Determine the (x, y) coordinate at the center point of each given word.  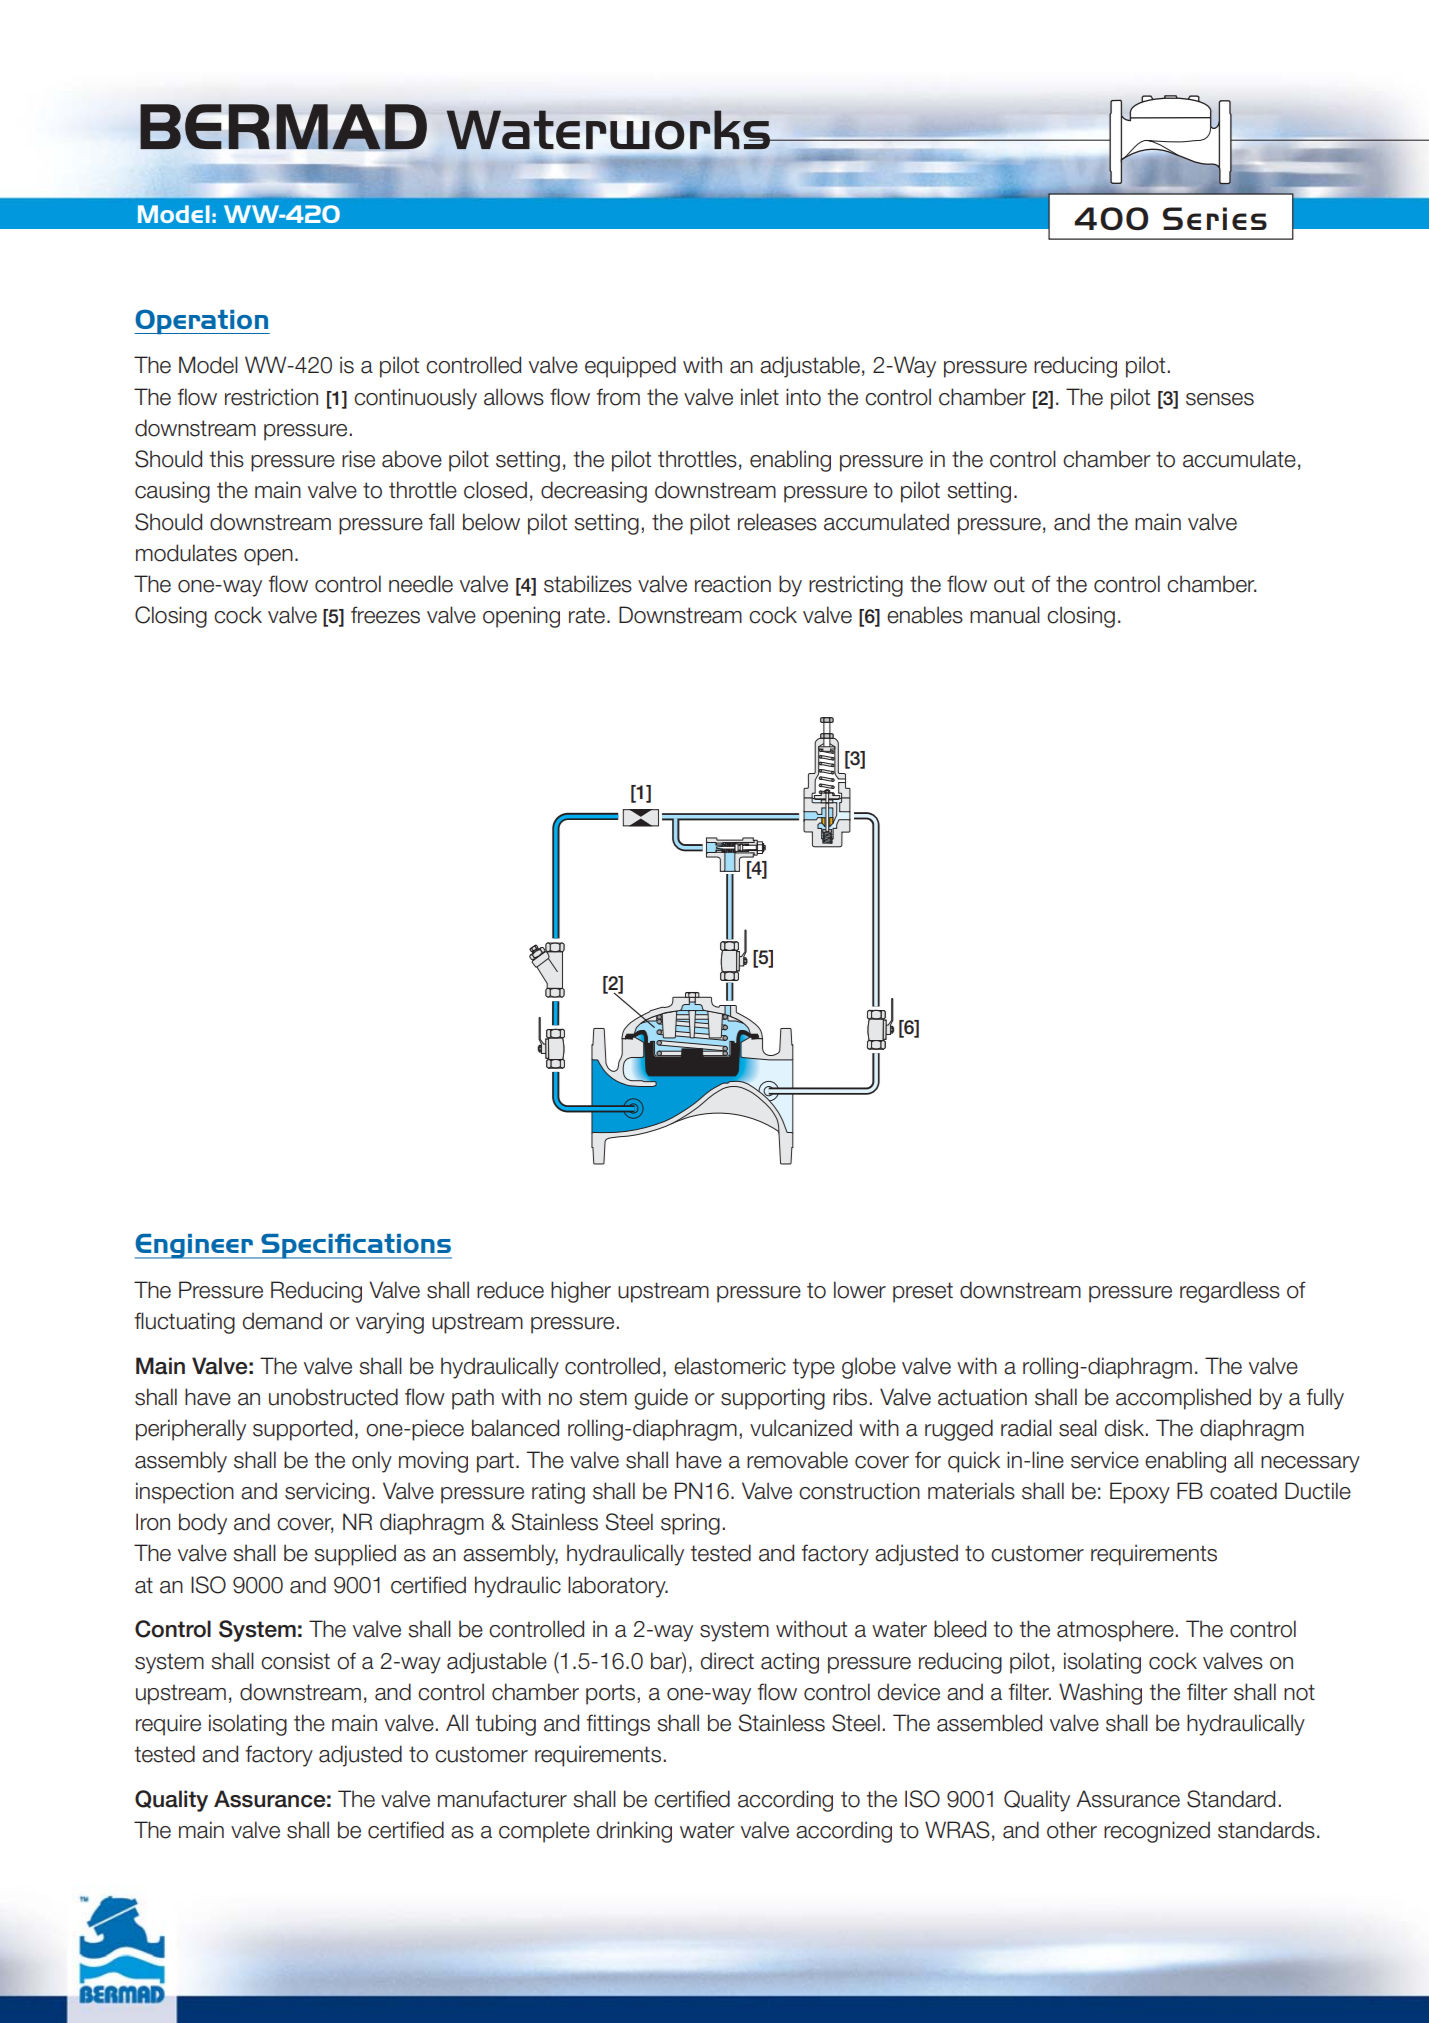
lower (860, 1290)
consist (295, 1661)
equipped (630, 367)
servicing (327, 1493)
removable (797, 1460)
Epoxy (1140, 1493)
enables (925, 615)
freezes (385, 615)
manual (1005, 615)
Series (1214, 218)
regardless (1230, 1292)
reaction (733, 584)
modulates (186, 553)
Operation (202, 322)
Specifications (355, 1246)
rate (588, 615)
